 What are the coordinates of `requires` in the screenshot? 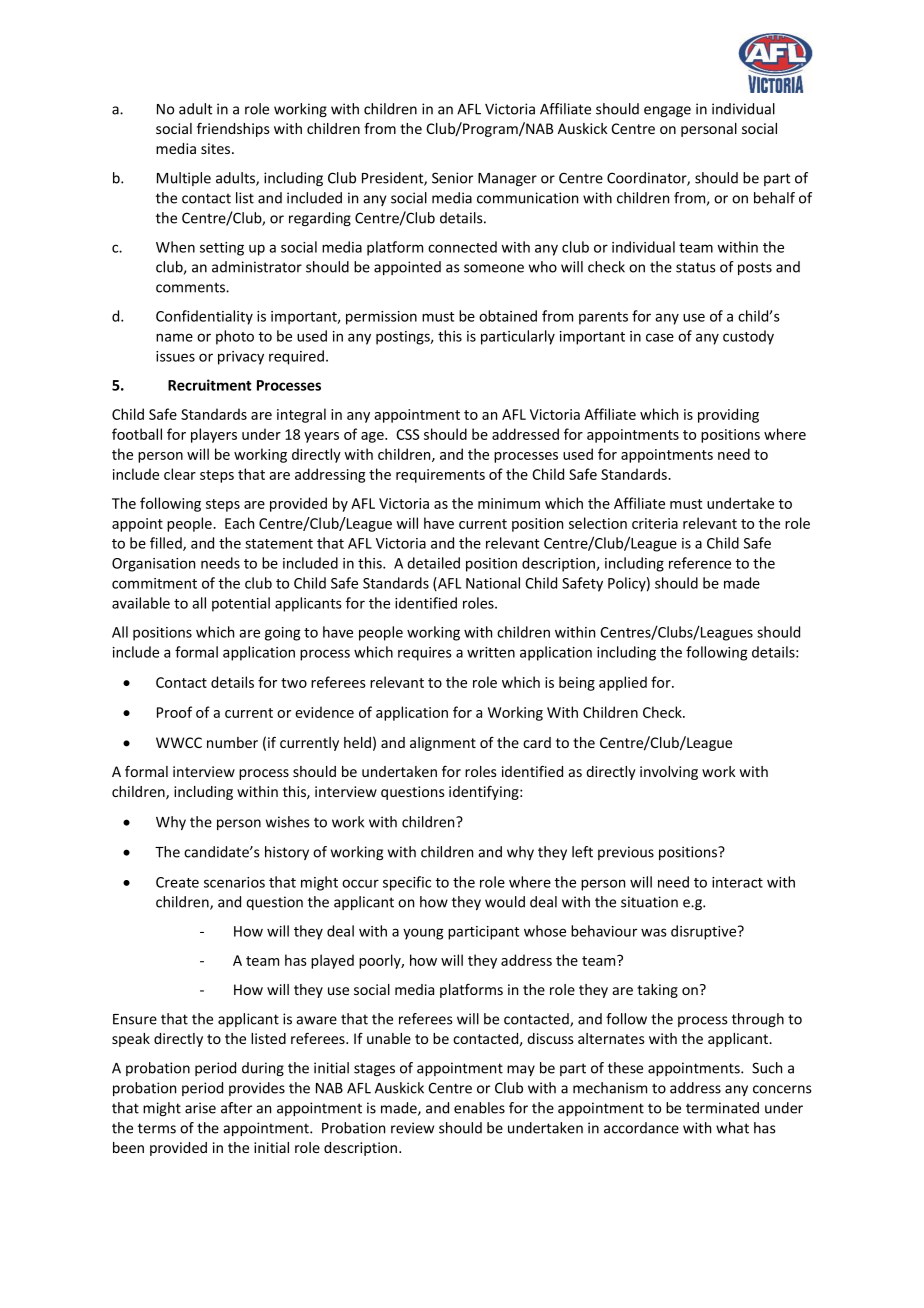 It's located at (425, 654).
